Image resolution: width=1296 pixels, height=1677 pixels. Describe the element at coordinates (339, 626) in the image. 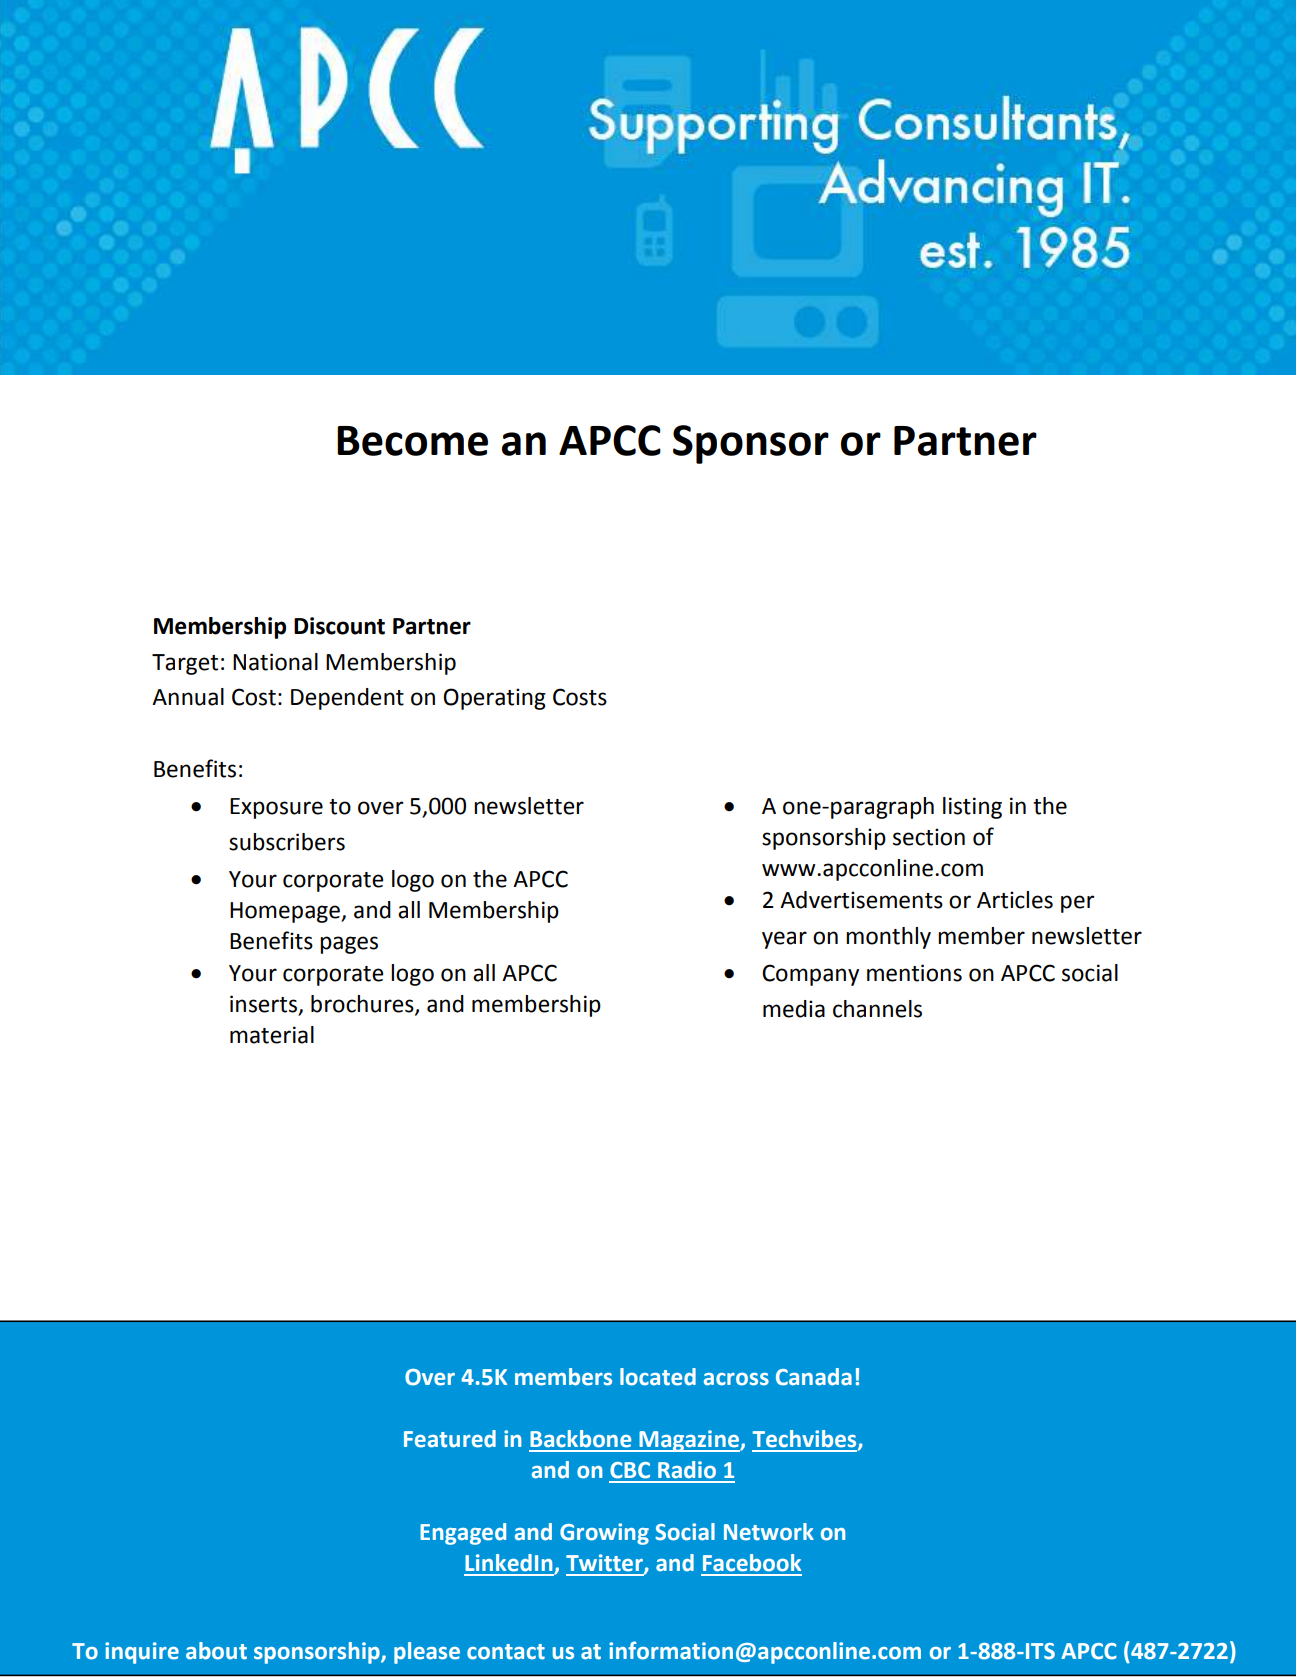

I see `Discount` at that location.
